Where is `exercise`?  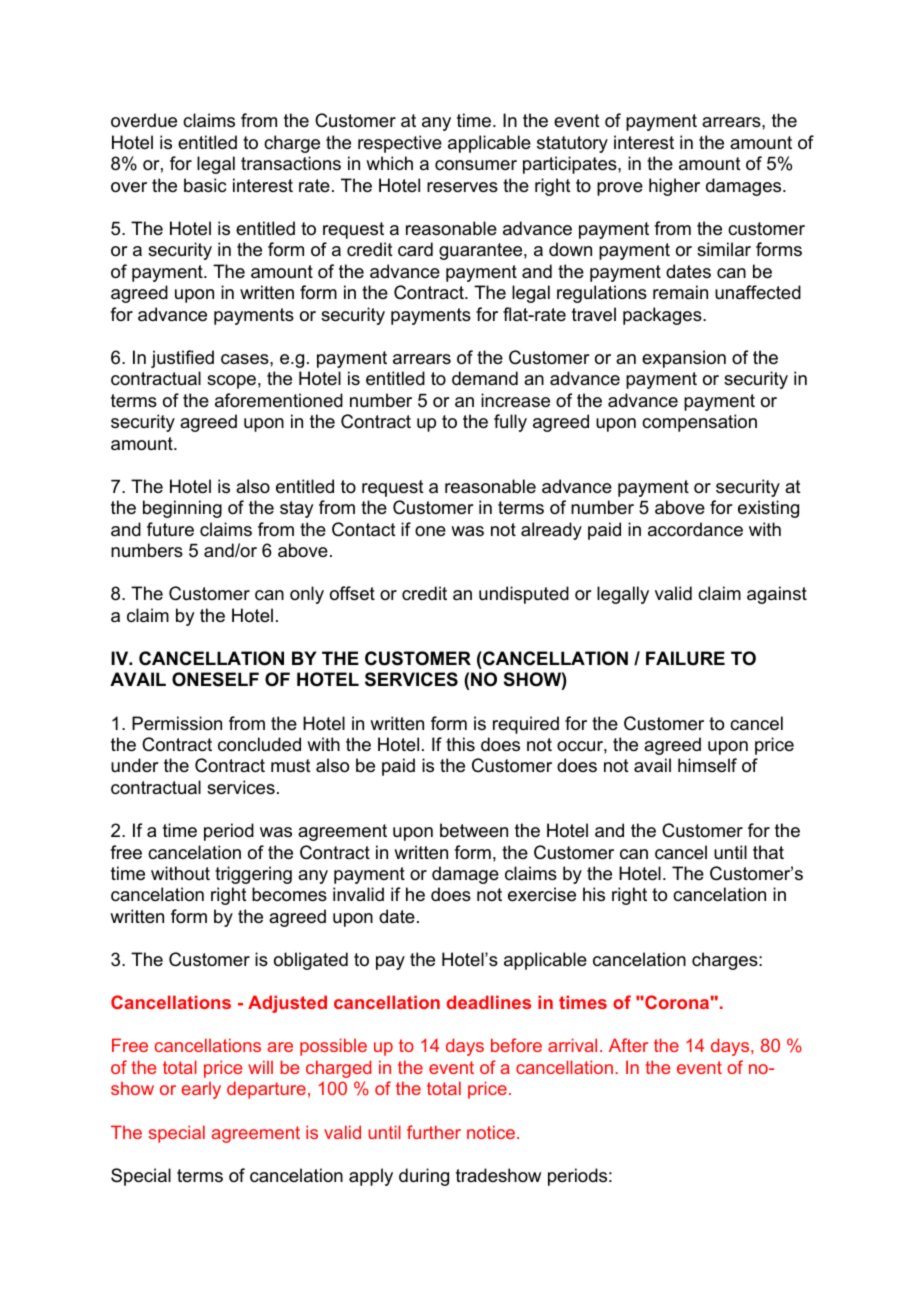
exercise is located at coordinates (542, 894).
